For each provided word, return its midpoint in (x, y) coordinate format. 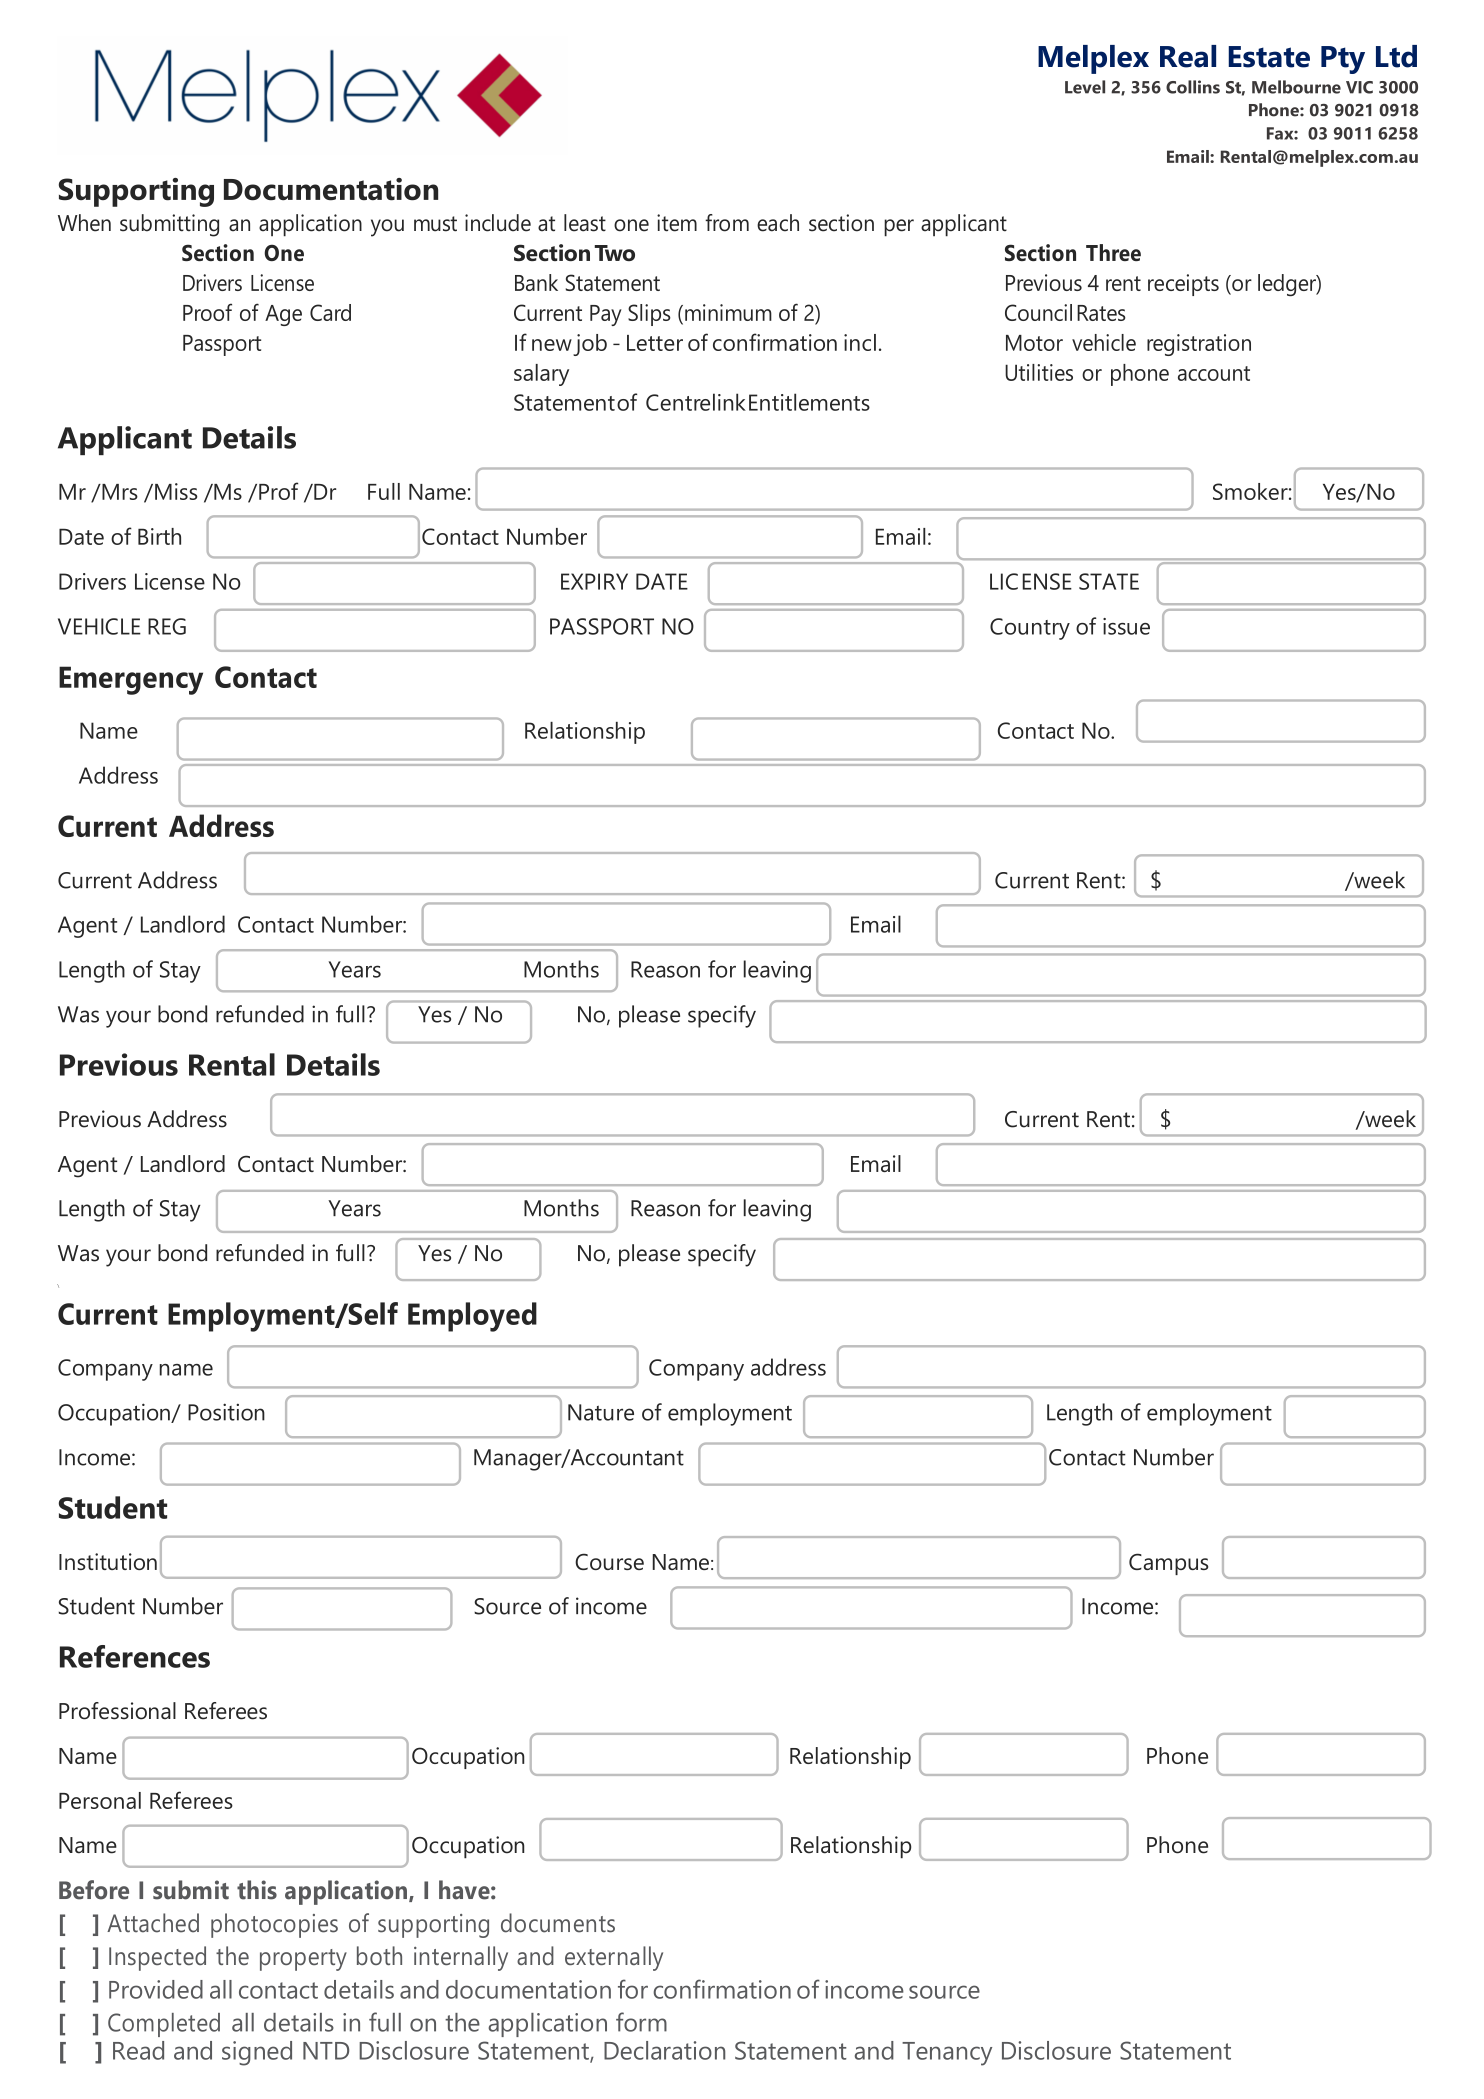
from (727, 223)
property (303, 1960)
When (84, 223)
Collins (1193, 87)
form (641, 2022)
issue (1126, 626)
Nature (601, 1412)
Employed (472, 1317)
